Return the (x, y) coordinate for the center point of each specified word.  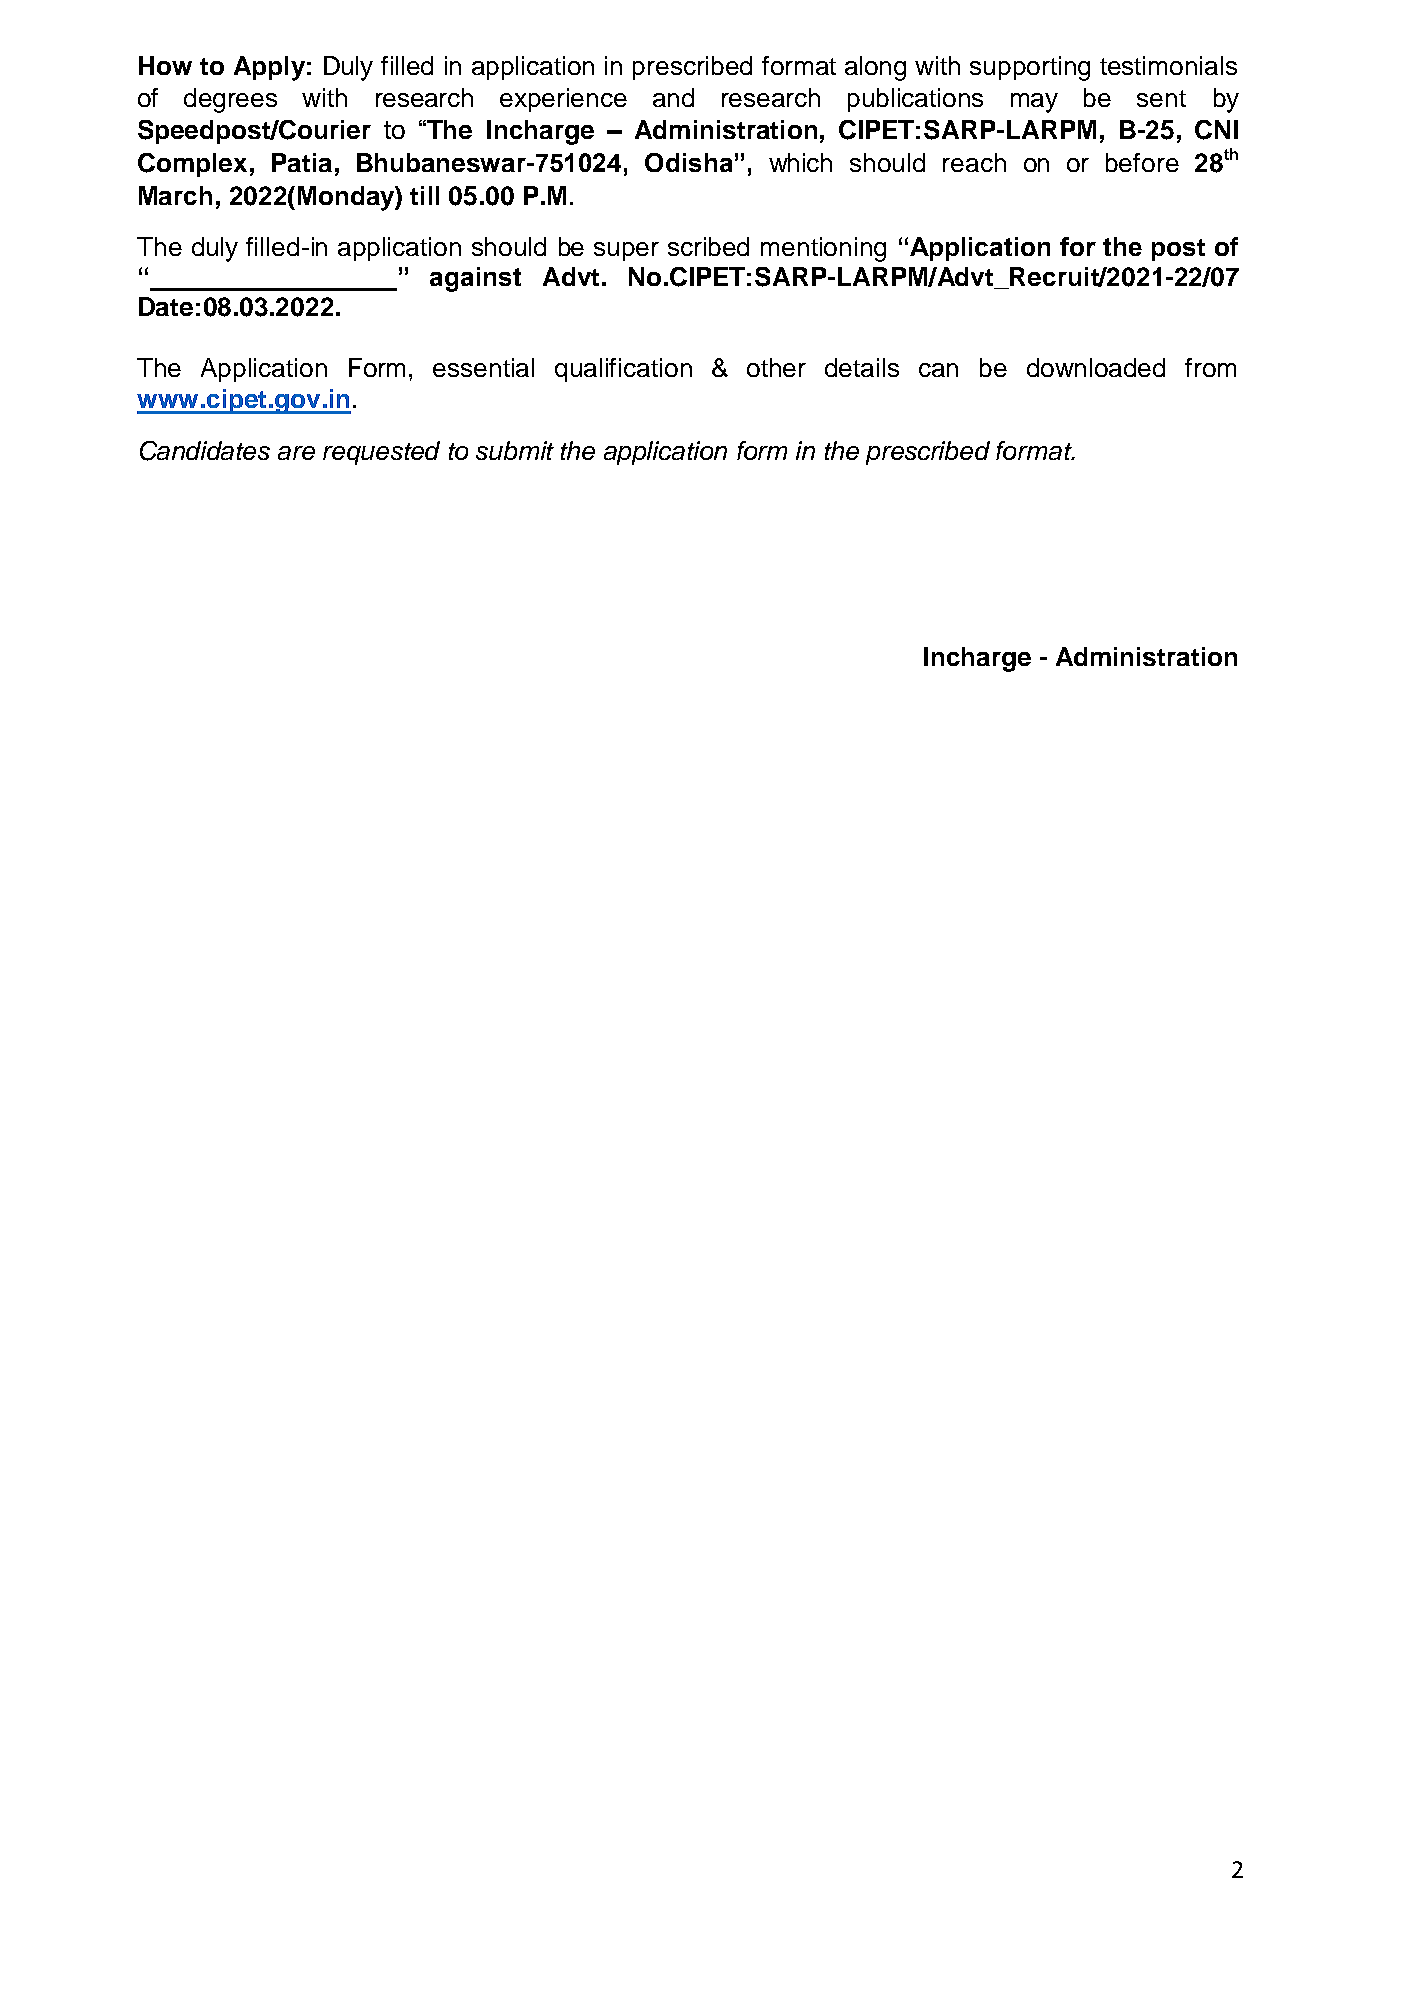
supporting (1030, 68)
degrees (230, 100)
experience (563, 100)
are (296, 453)
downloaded (1096, 367)
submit (515, 450)
